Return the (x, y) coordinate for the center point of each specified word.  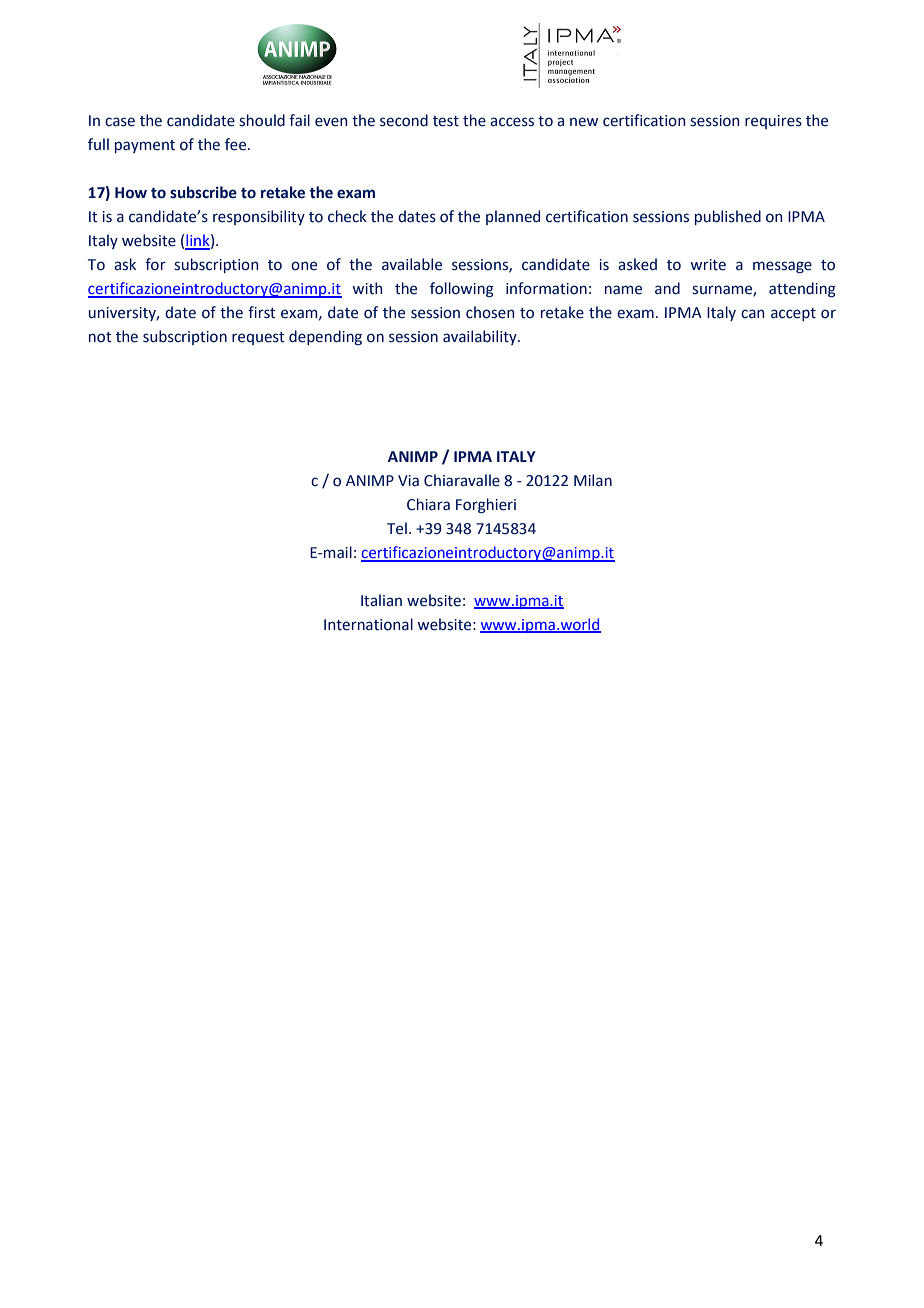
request (258, 338)
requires (773, 122)
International (368, 624)
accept (793, 314)
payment (145, 146)
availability (481, 337)
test (446, 121)
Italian (381, 600)
